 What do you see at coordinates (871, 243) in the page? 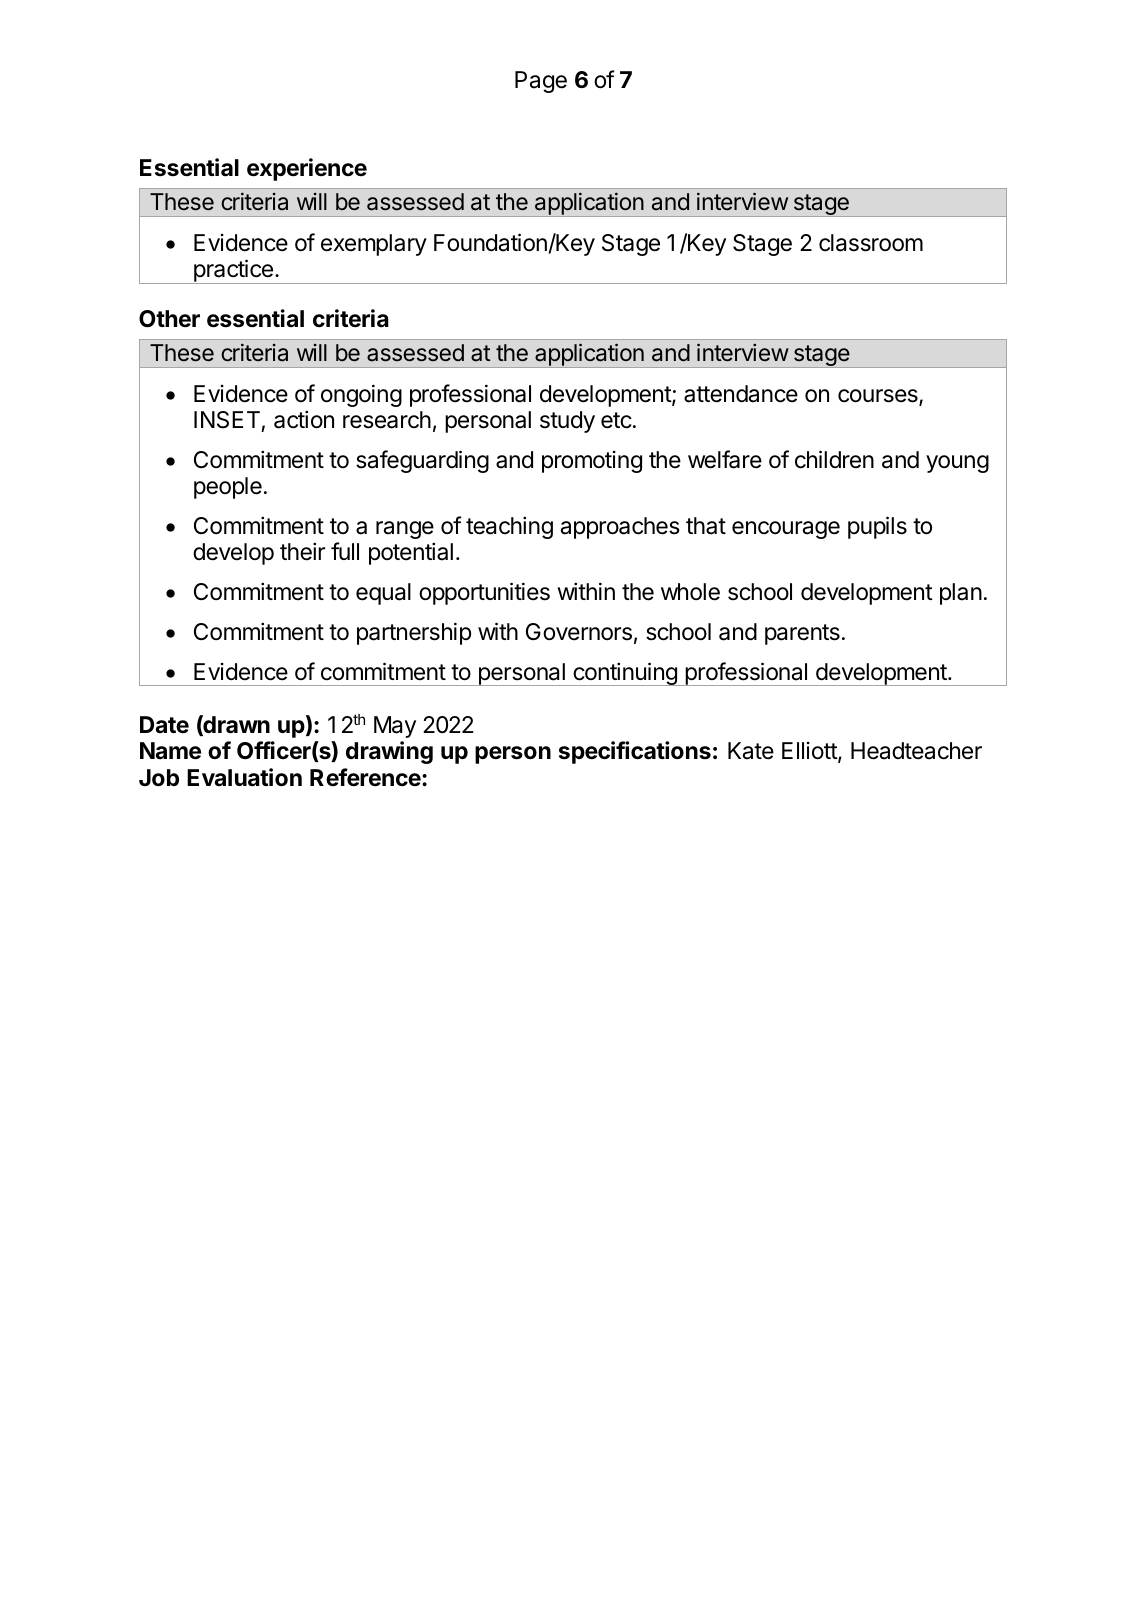
I see `classroom` at bounding box center [871, 243].
